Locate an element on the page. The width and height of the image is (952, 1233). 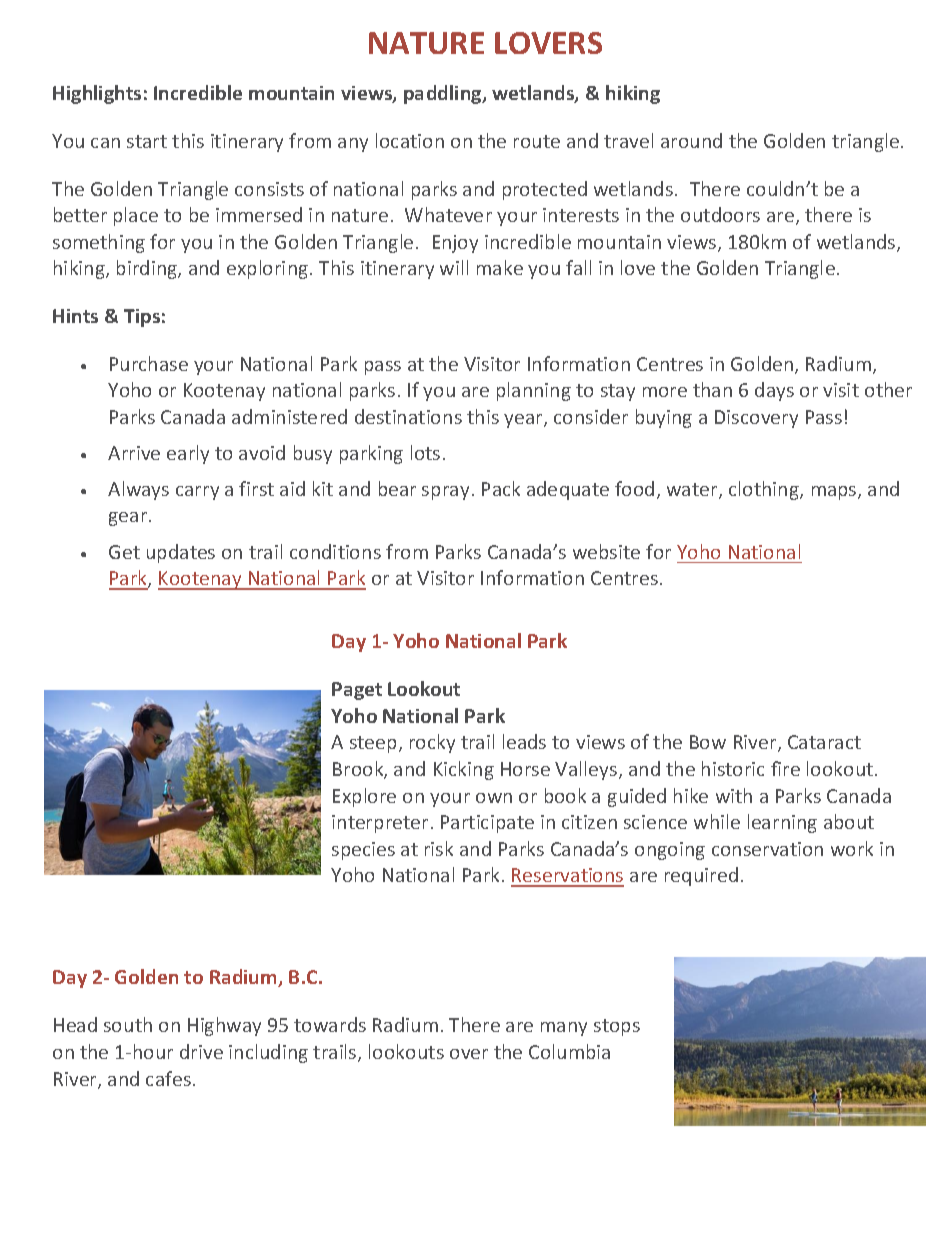
drive is located at coordinates (201, 1051).
